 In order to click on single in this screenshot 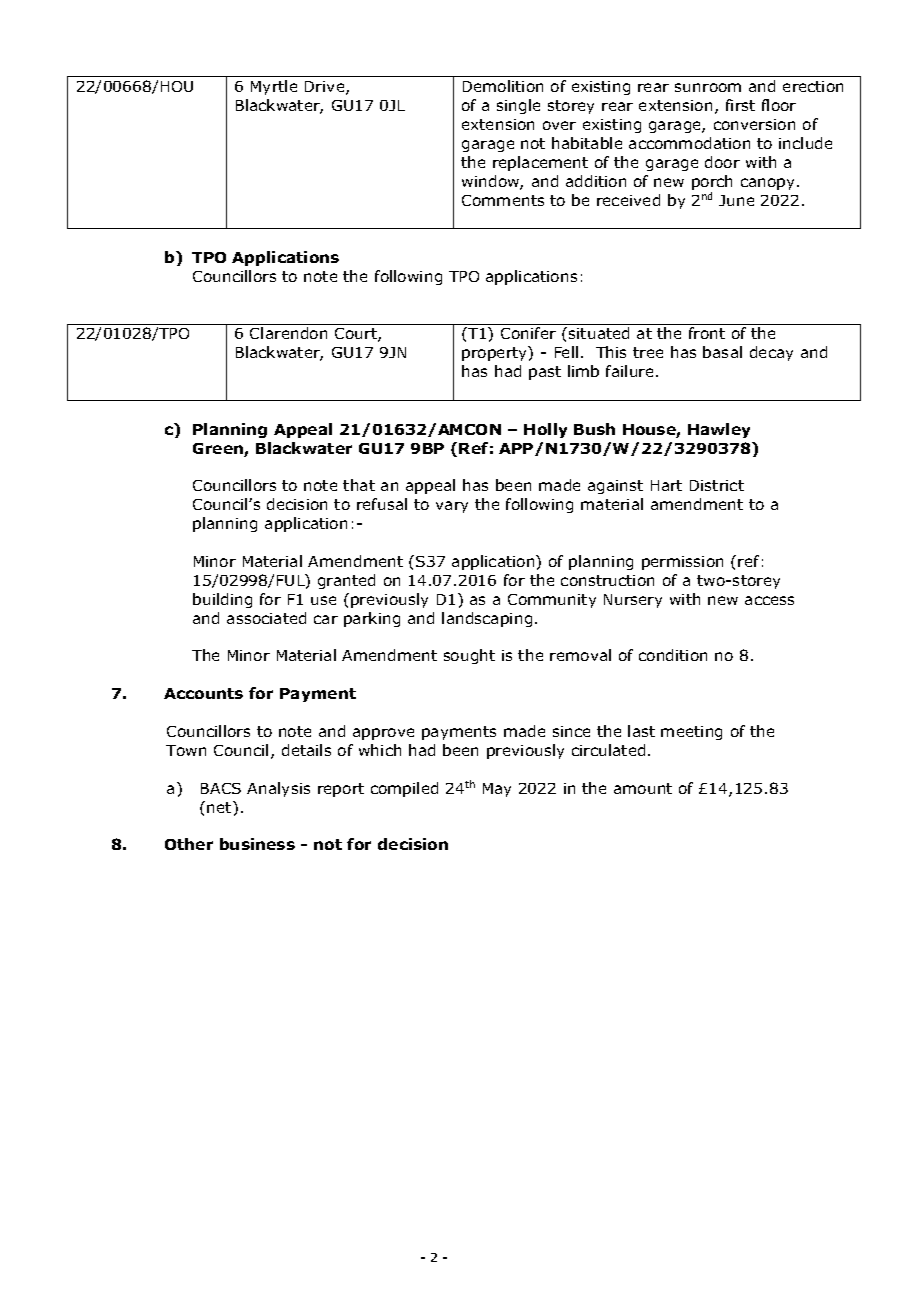, I will do `click(518, 106)`.
